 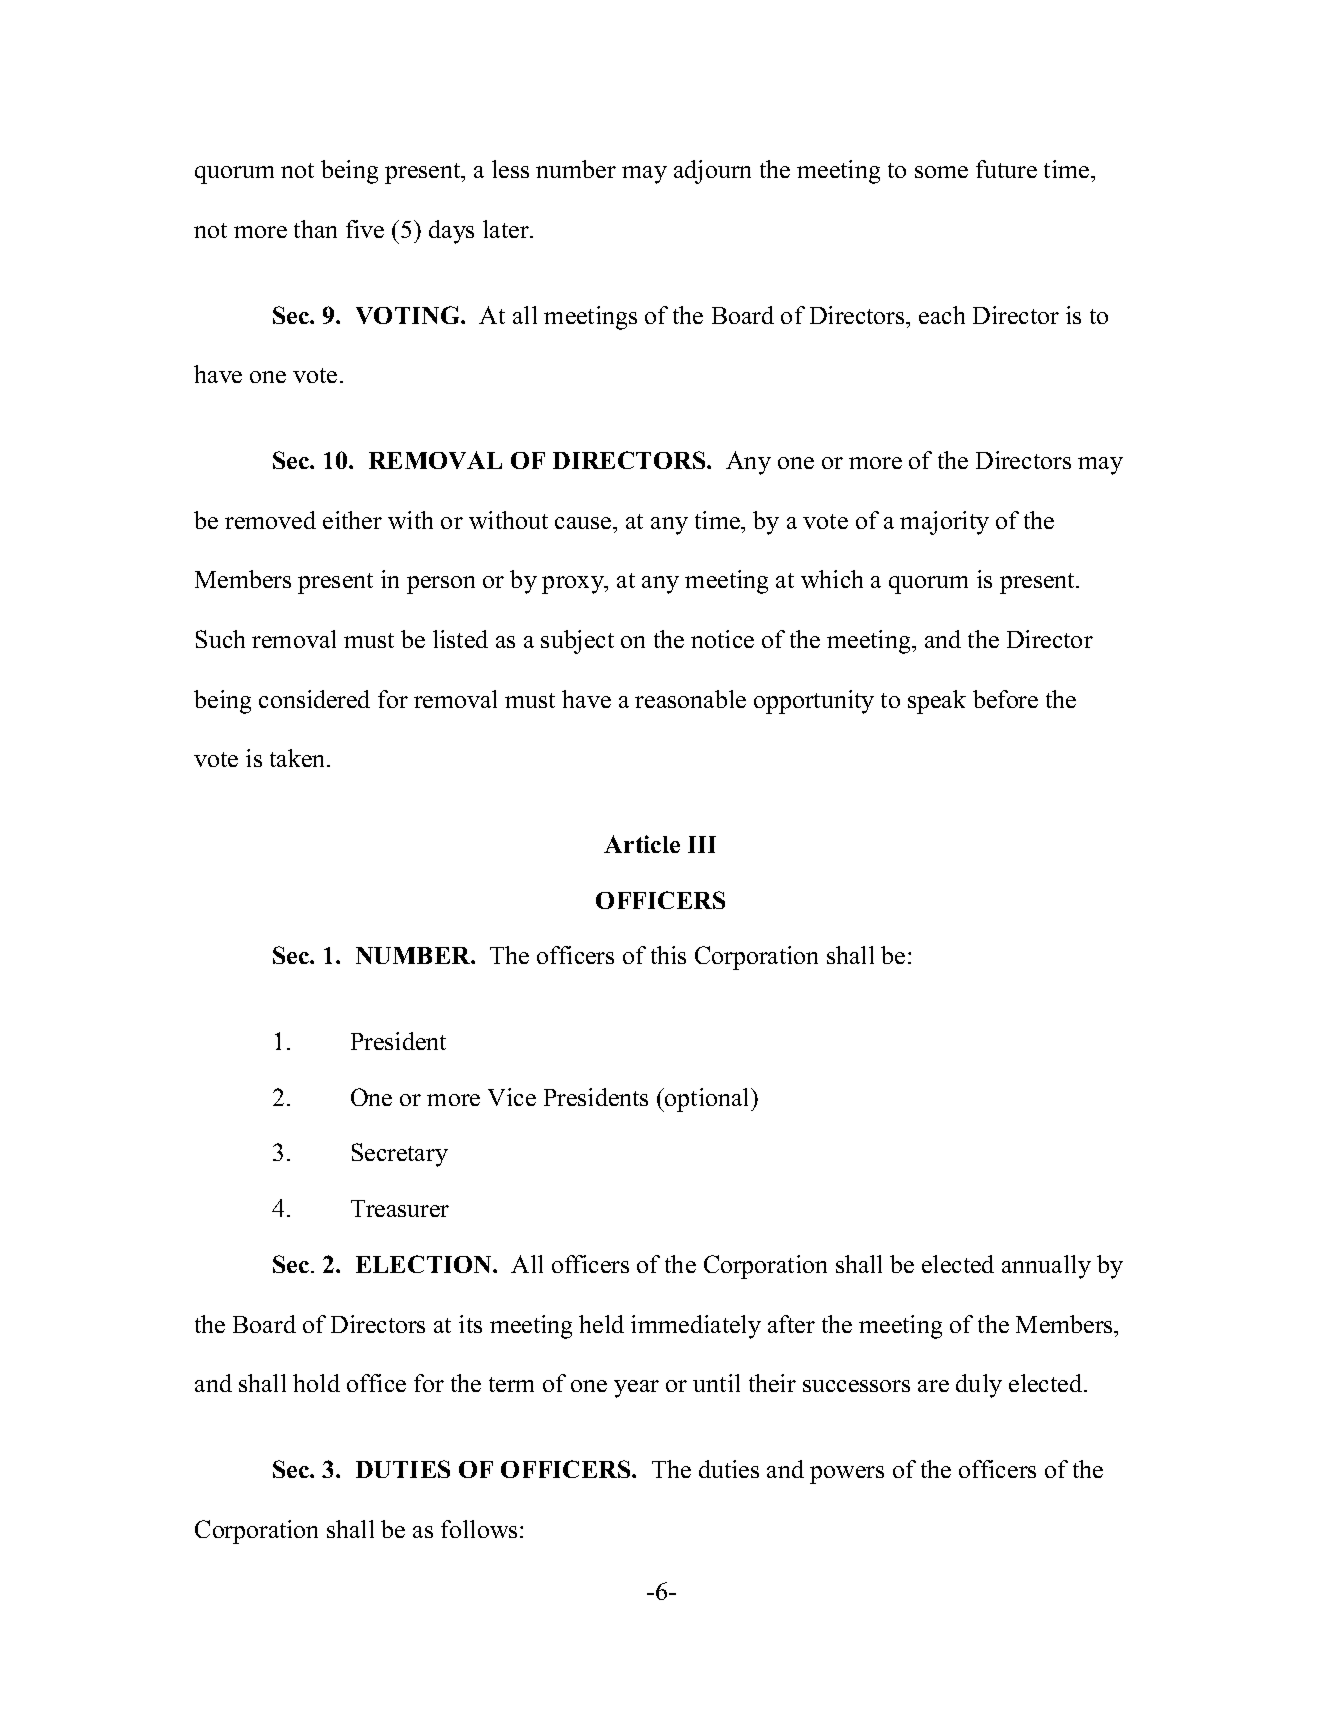 What do you see at coordinates (941, 172) in the image?
I see `some` at bounding box center [941, 172].
